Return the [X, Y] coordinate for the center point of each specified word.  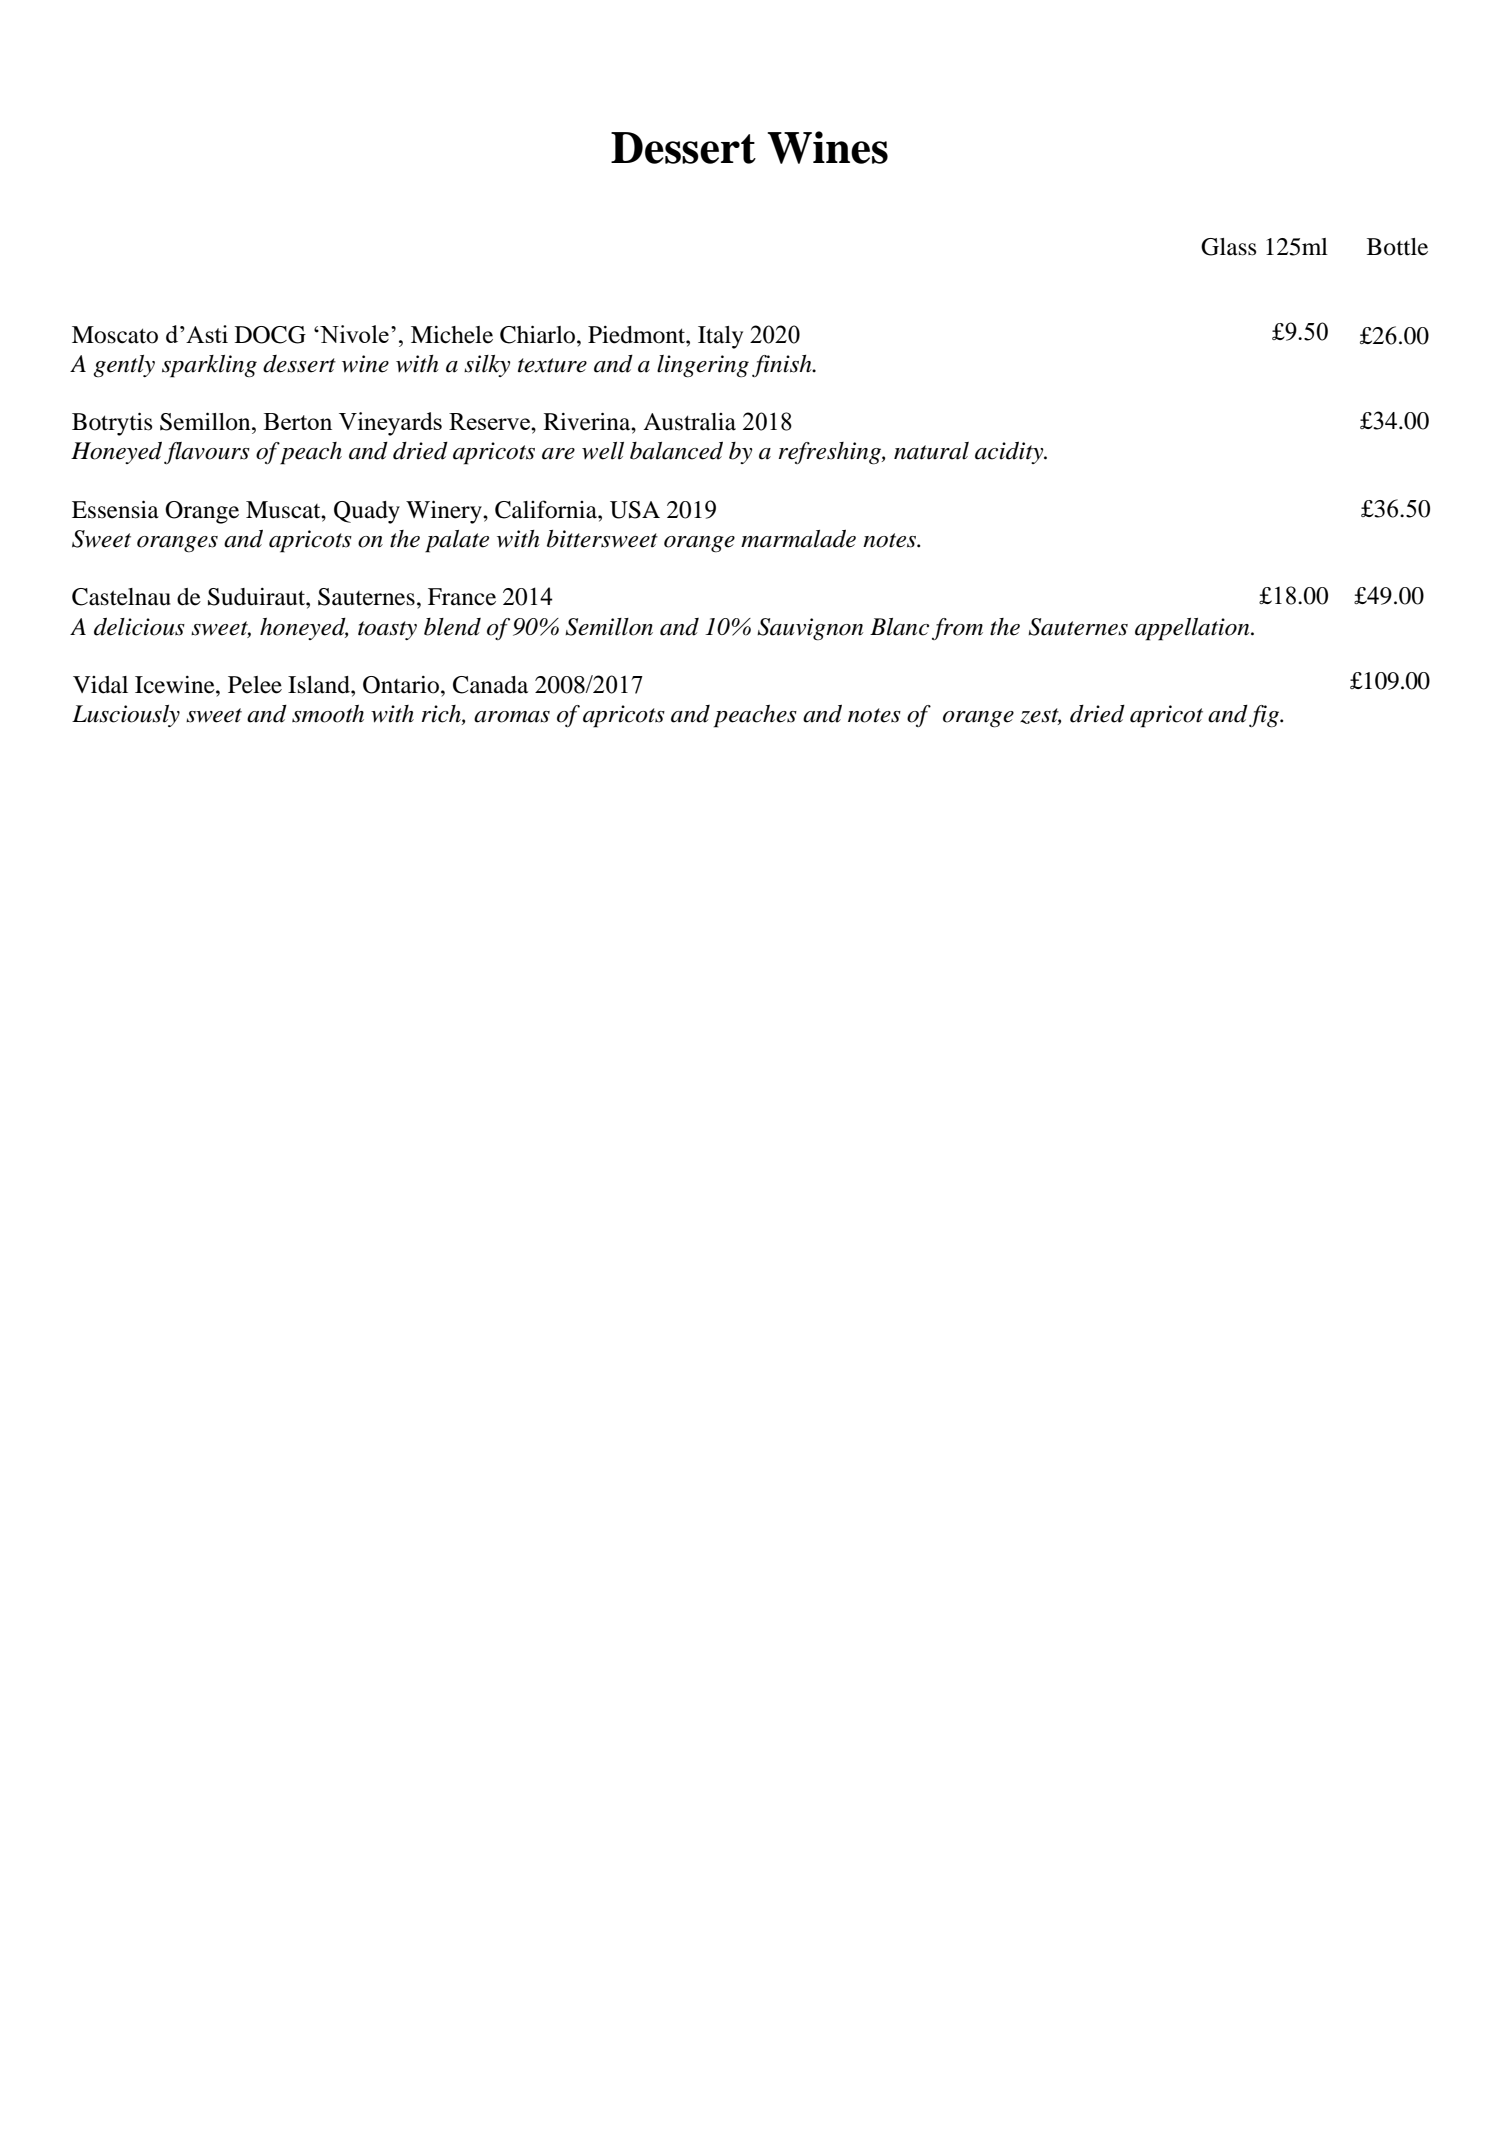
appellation [1193, 629]
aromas [512, 717]
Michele [452, 335]
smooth [328, 714]
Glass [1228, 247]
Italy [720, 337]
